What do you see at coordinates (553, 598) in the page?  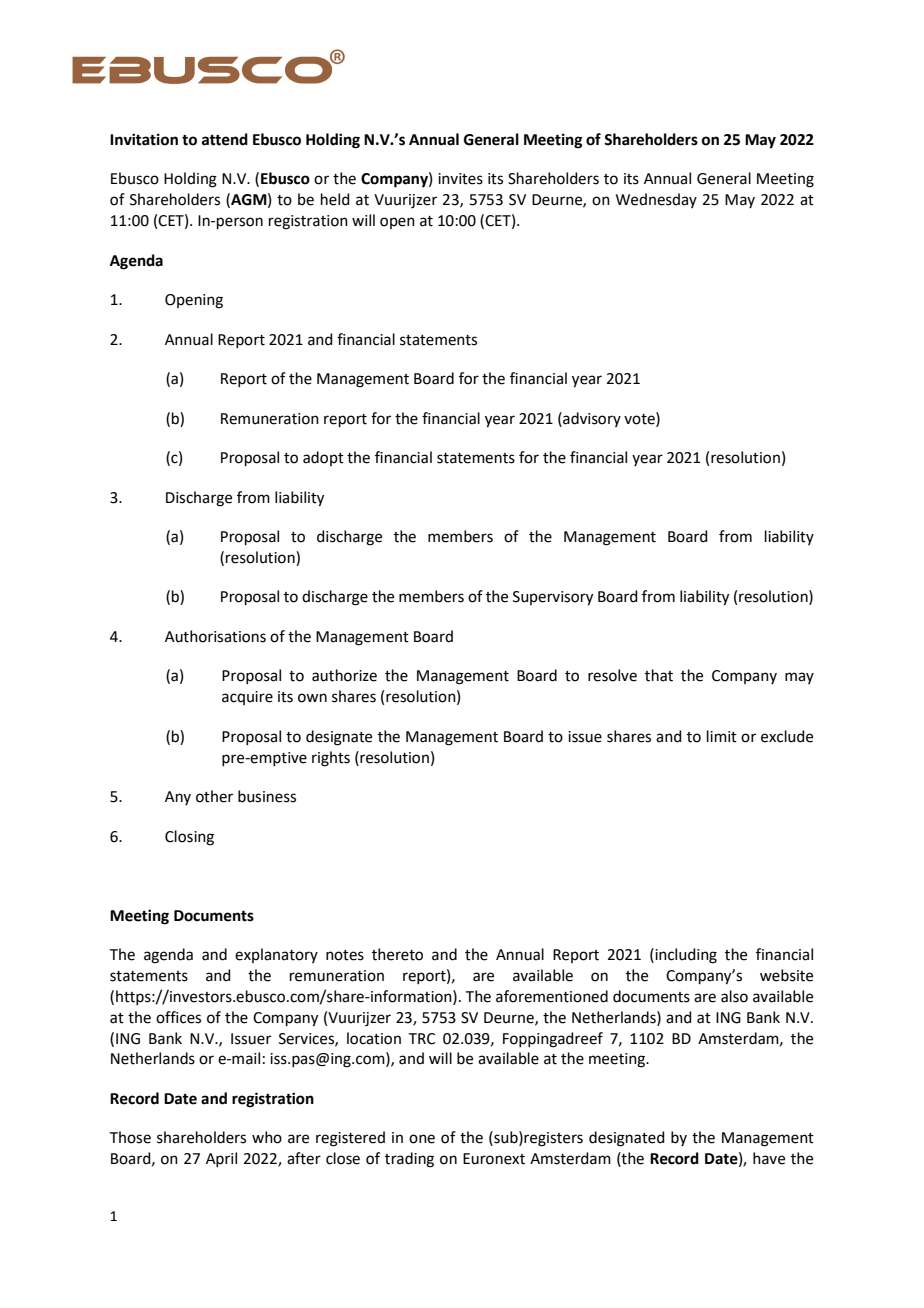 I see `Supervisory` at bounding box center [553, 598].
